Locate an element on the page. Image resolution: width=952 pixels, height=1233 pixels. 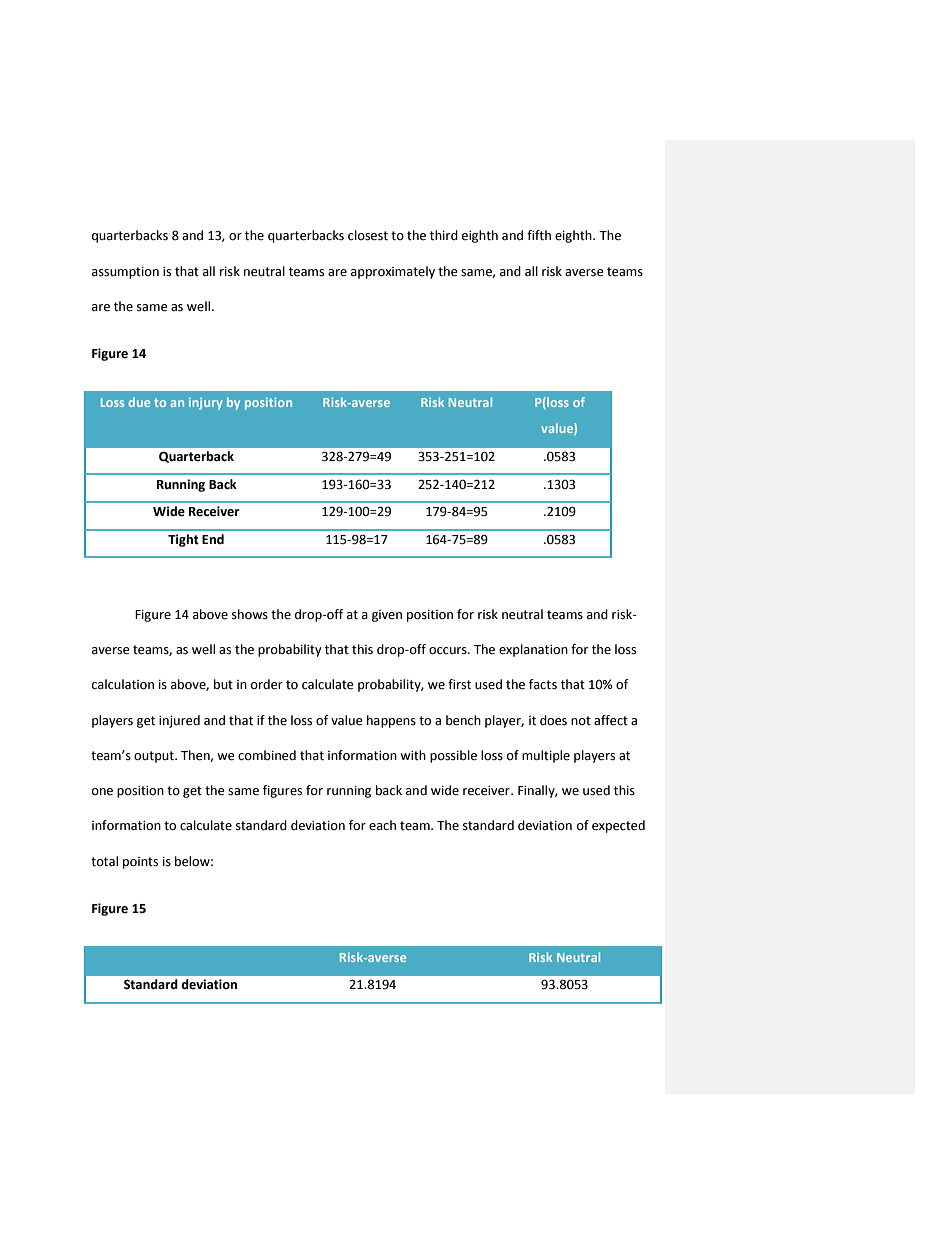
injury is located at coordinates (206, 404).
